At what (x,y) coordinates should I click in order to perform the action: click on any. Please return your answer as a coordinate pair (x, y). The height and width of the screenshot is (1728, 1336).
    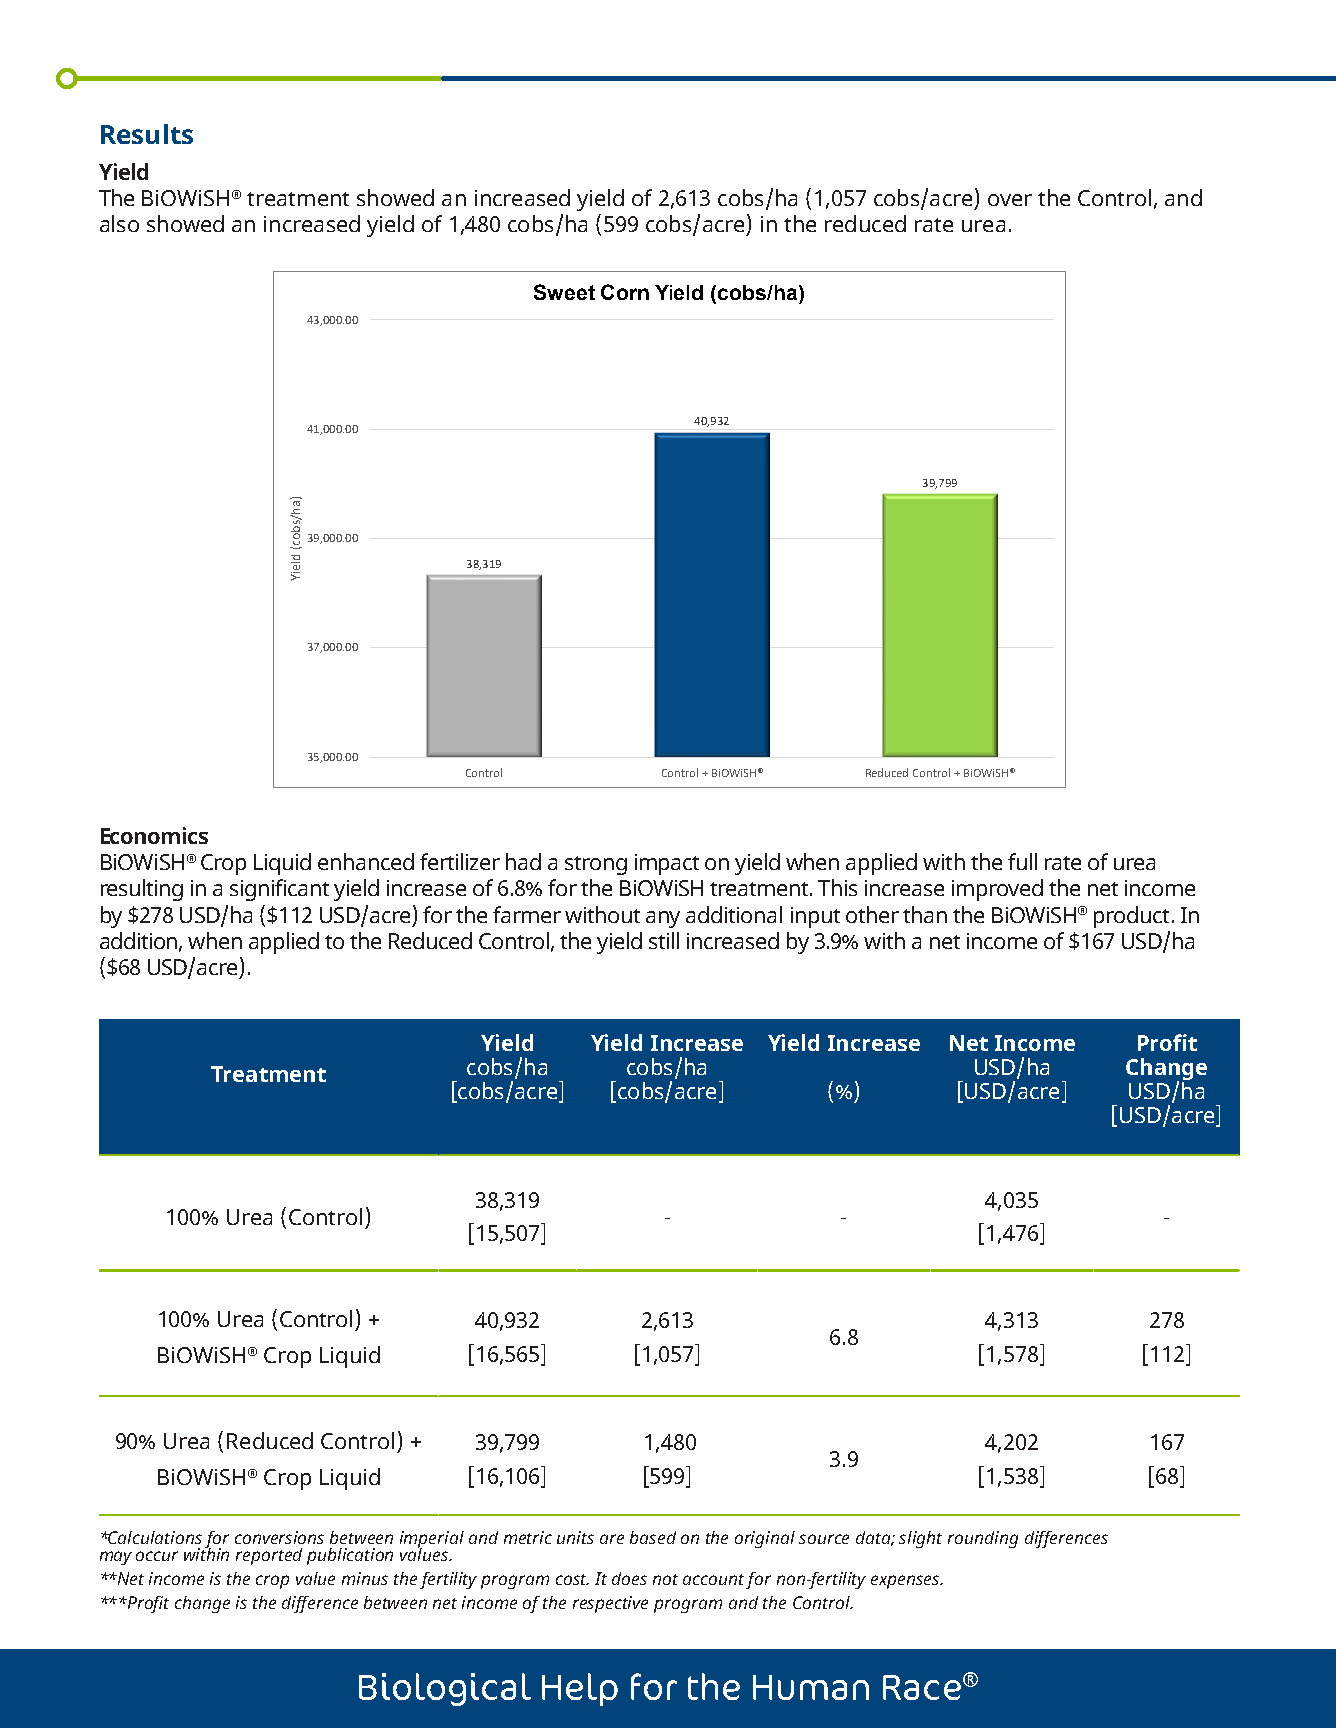
    Looking at the image, I should click on (663, 919).
